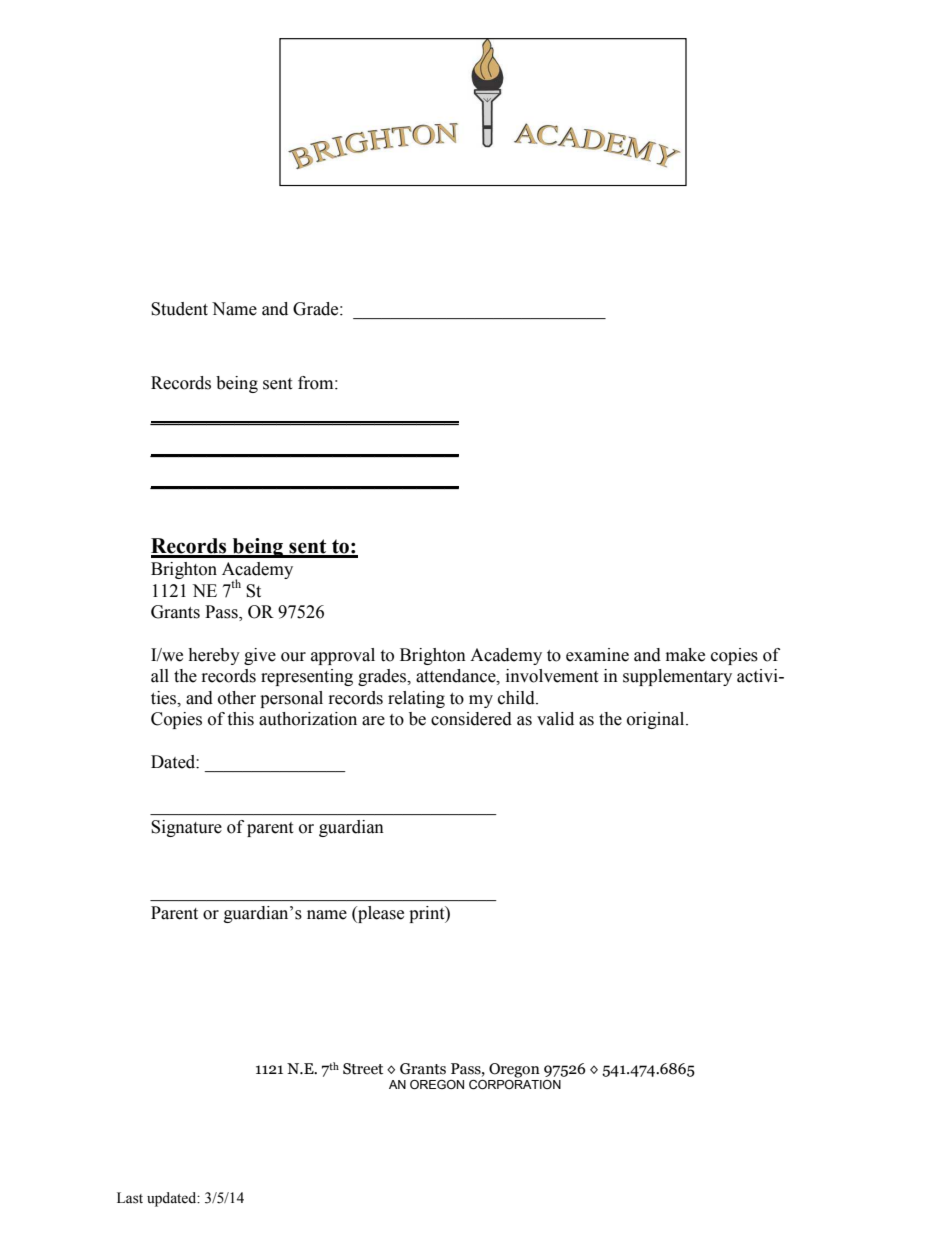 The width and height of the screenshot is (952, 1233). Describe the element at coordinates (685, 655) in the screenshot. I see `make` at that location.
